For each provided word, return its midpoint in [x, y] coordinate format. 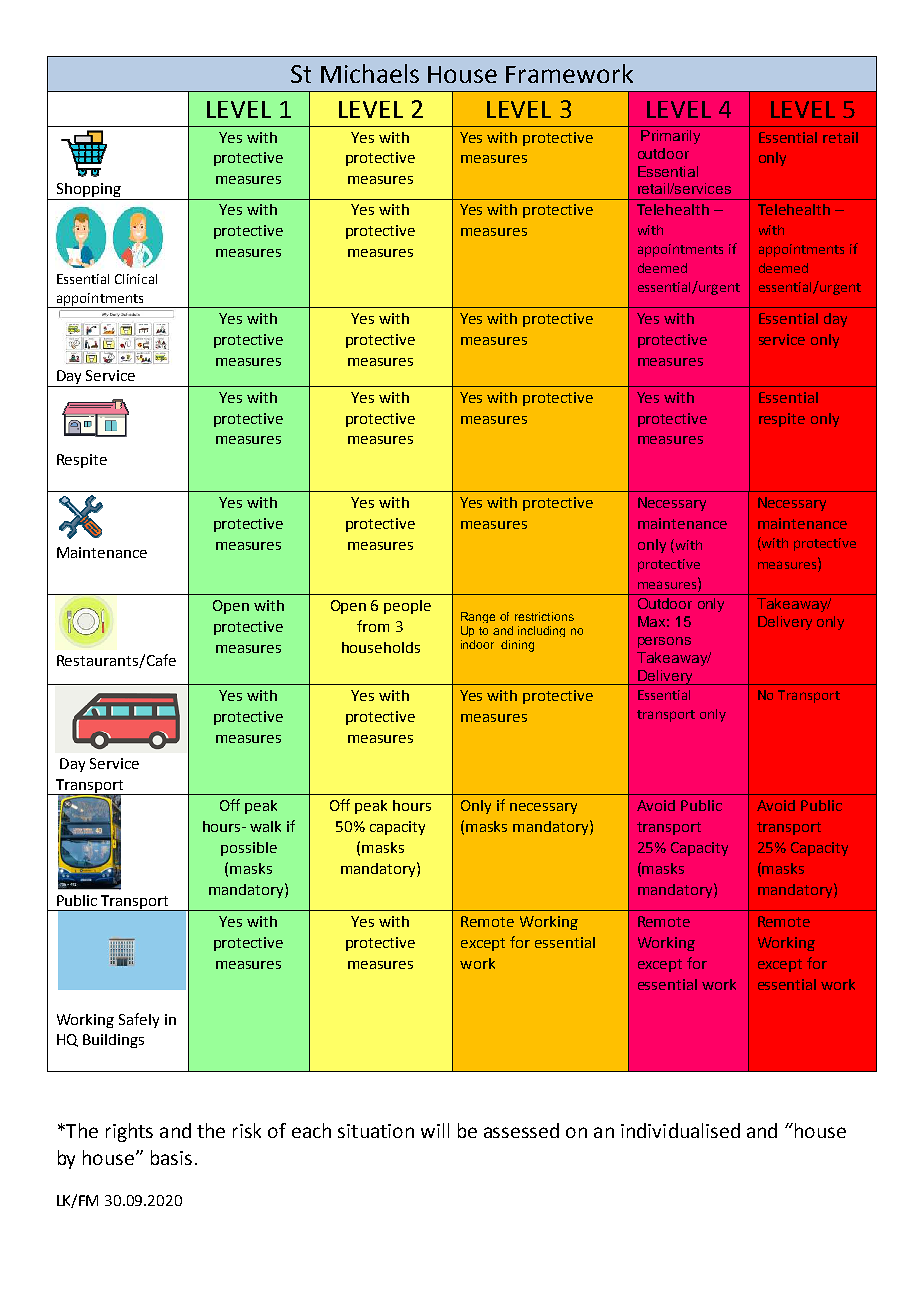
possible [249, 849]
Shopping [89, 190]
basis [171, 1157]
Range [478, 617]
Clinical [136, 279]
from [373, 626]
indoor [477, 644]
